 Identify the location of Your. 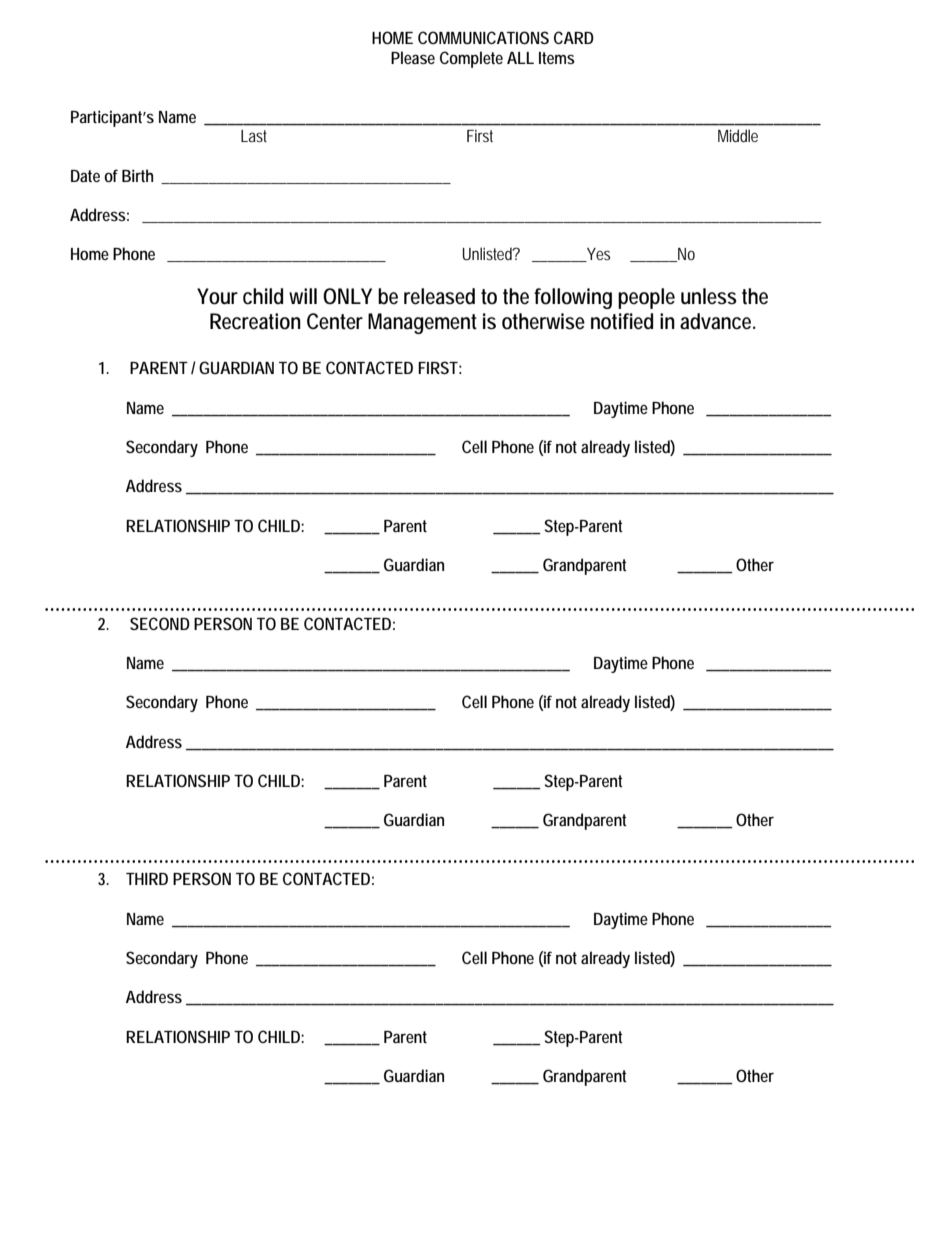
(217, 296).
